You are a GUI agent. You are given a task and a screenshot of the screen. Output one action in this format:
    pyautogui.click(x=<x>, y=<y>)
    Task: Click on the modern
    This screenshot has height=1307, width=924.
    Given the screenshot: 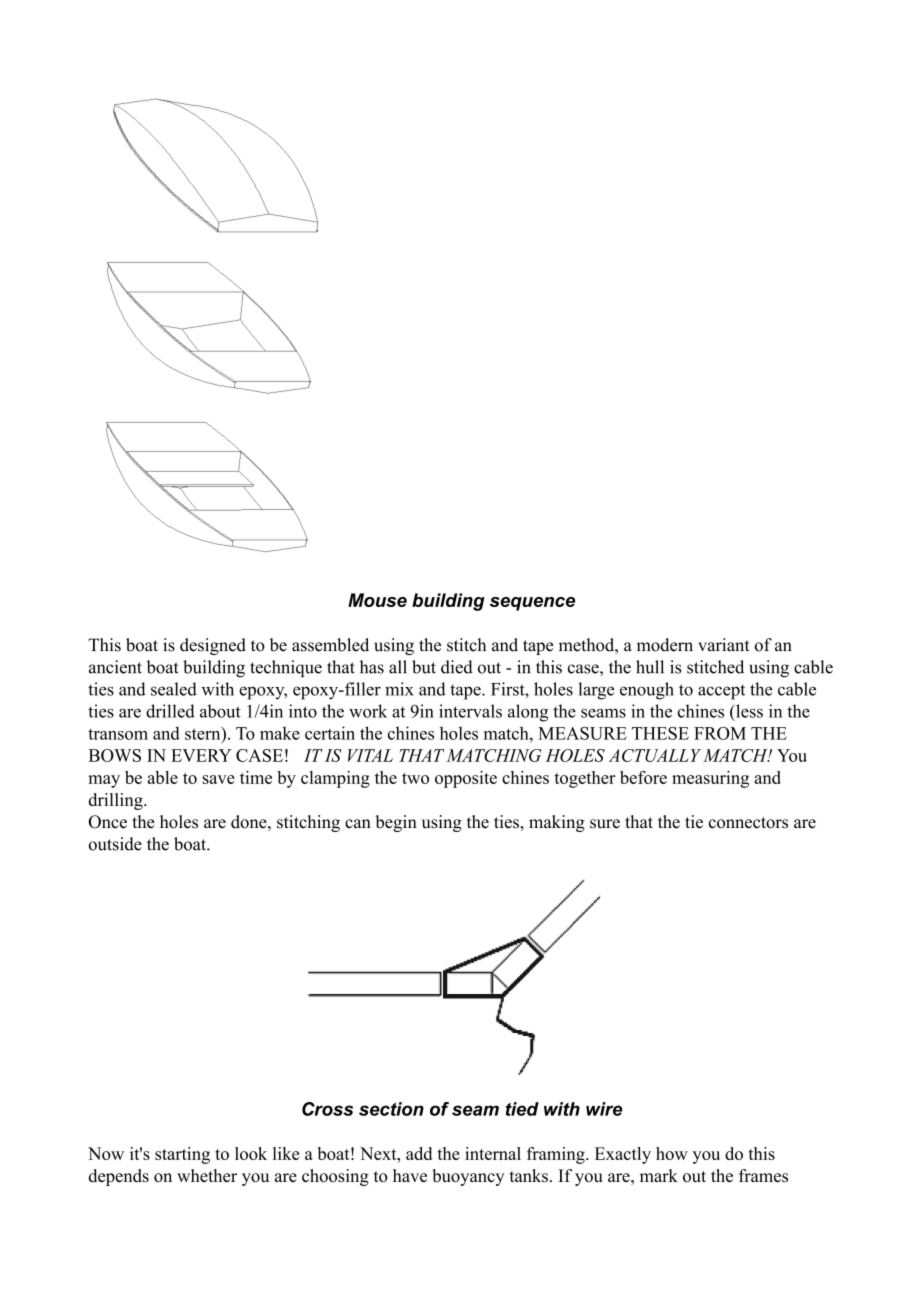 What is the action you would take?
    pyautogui.click(x=665, y=645)
